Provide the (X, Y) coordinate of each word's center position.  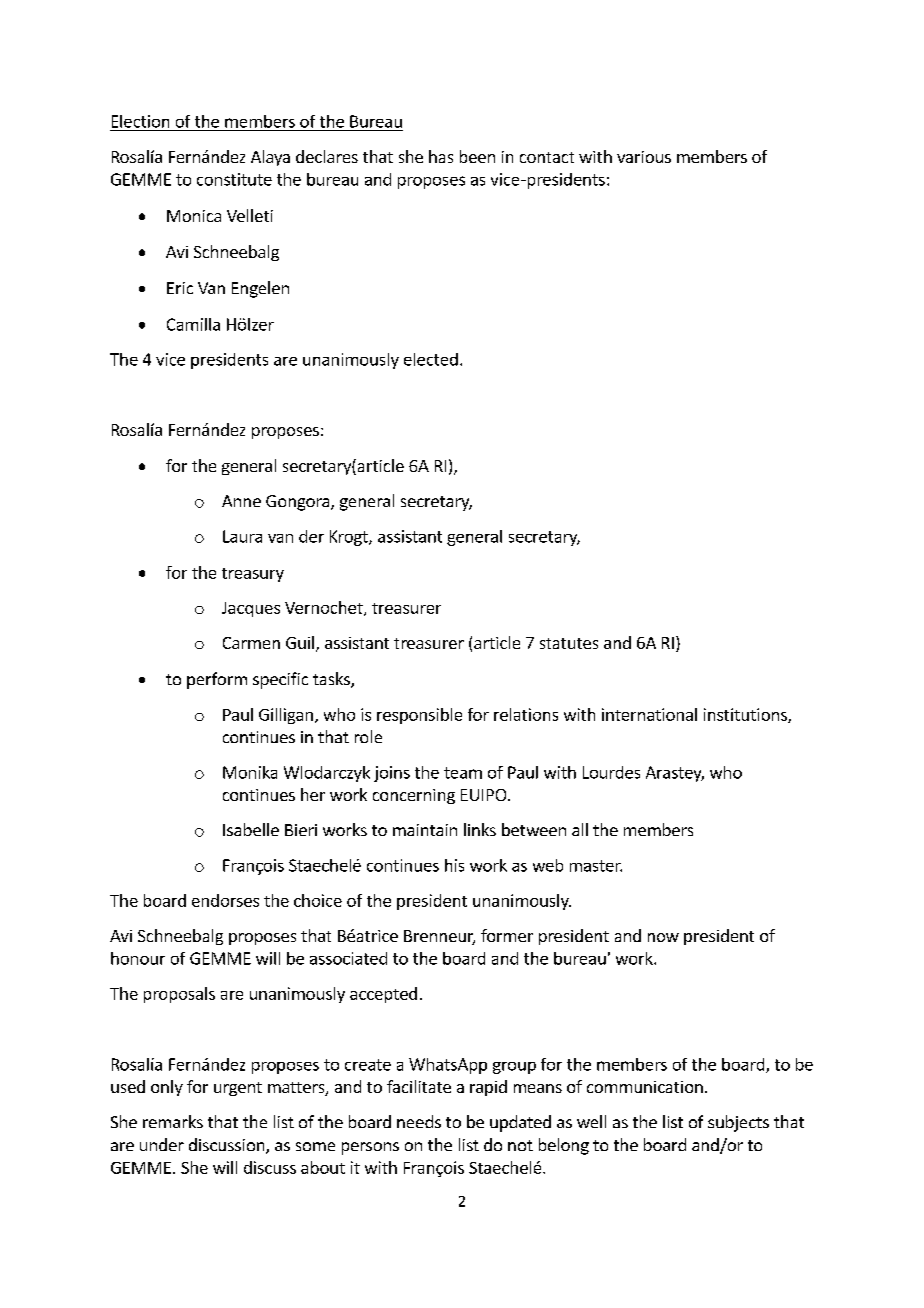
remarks (173, 1121)
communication (645, 1087)
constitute (234, 179)
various (644, 157)
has (441, 156)
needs (419, 1121)
